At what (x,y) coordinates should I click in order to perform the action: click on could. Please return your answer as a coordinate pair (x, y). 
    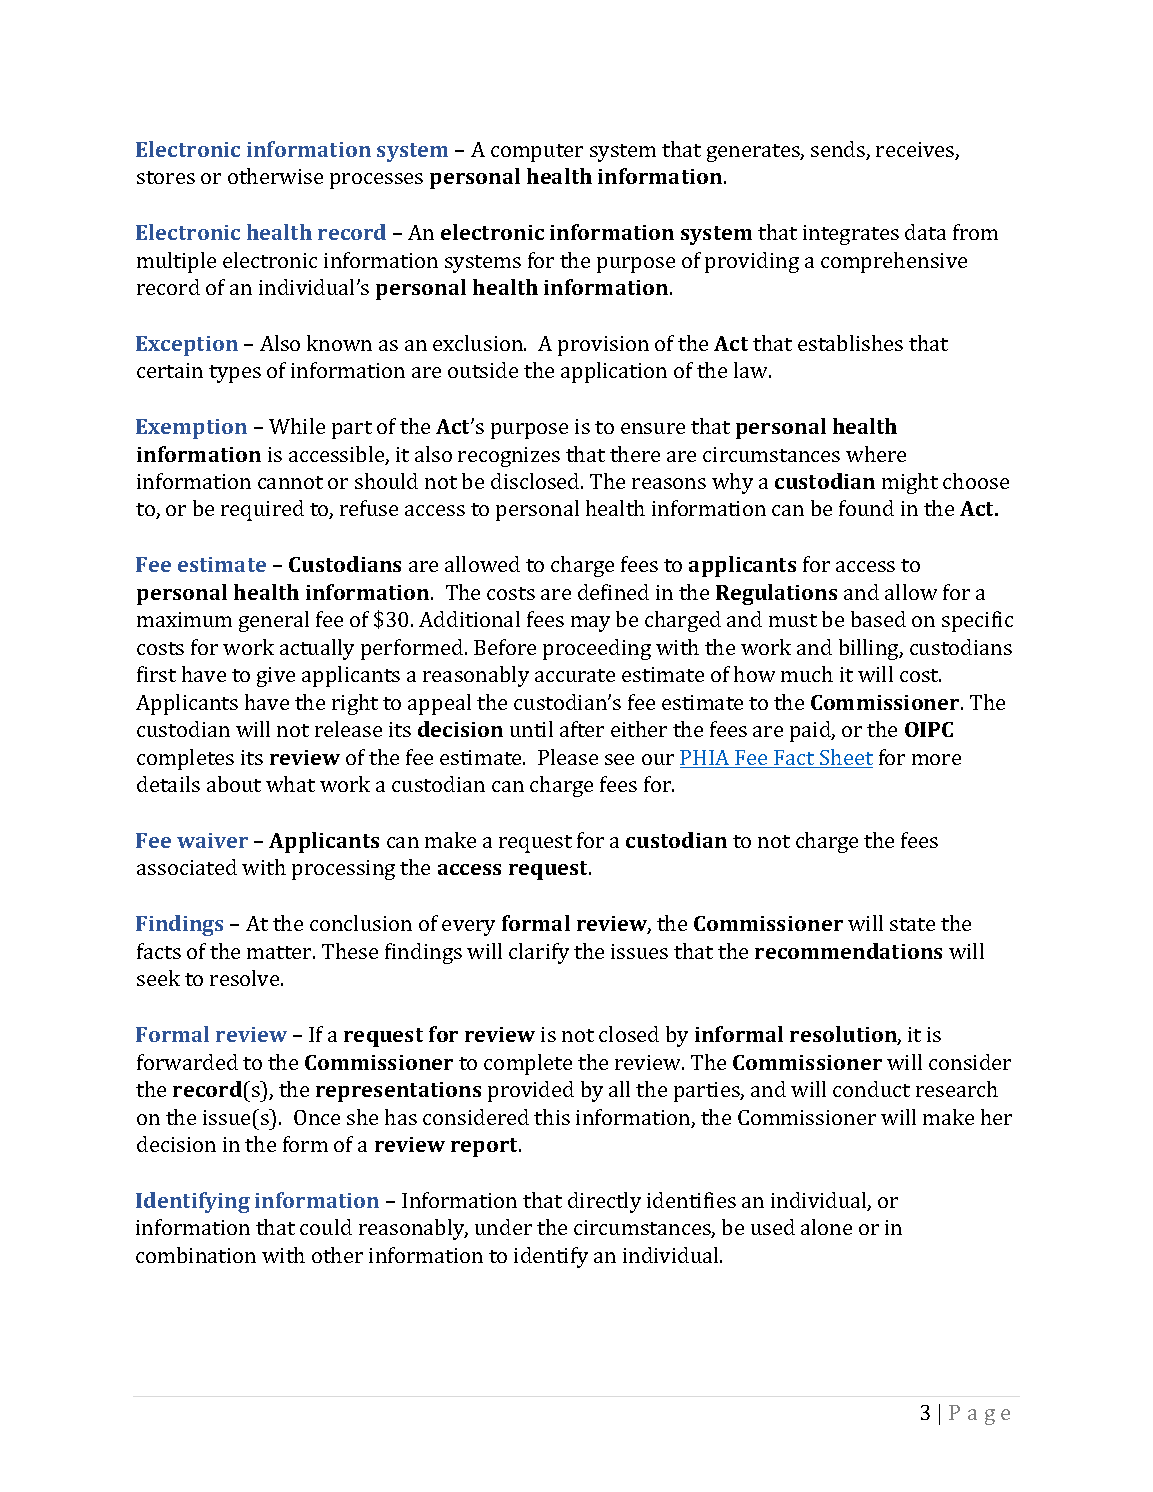
    Looking at the image, I should click on (326, 1227).
